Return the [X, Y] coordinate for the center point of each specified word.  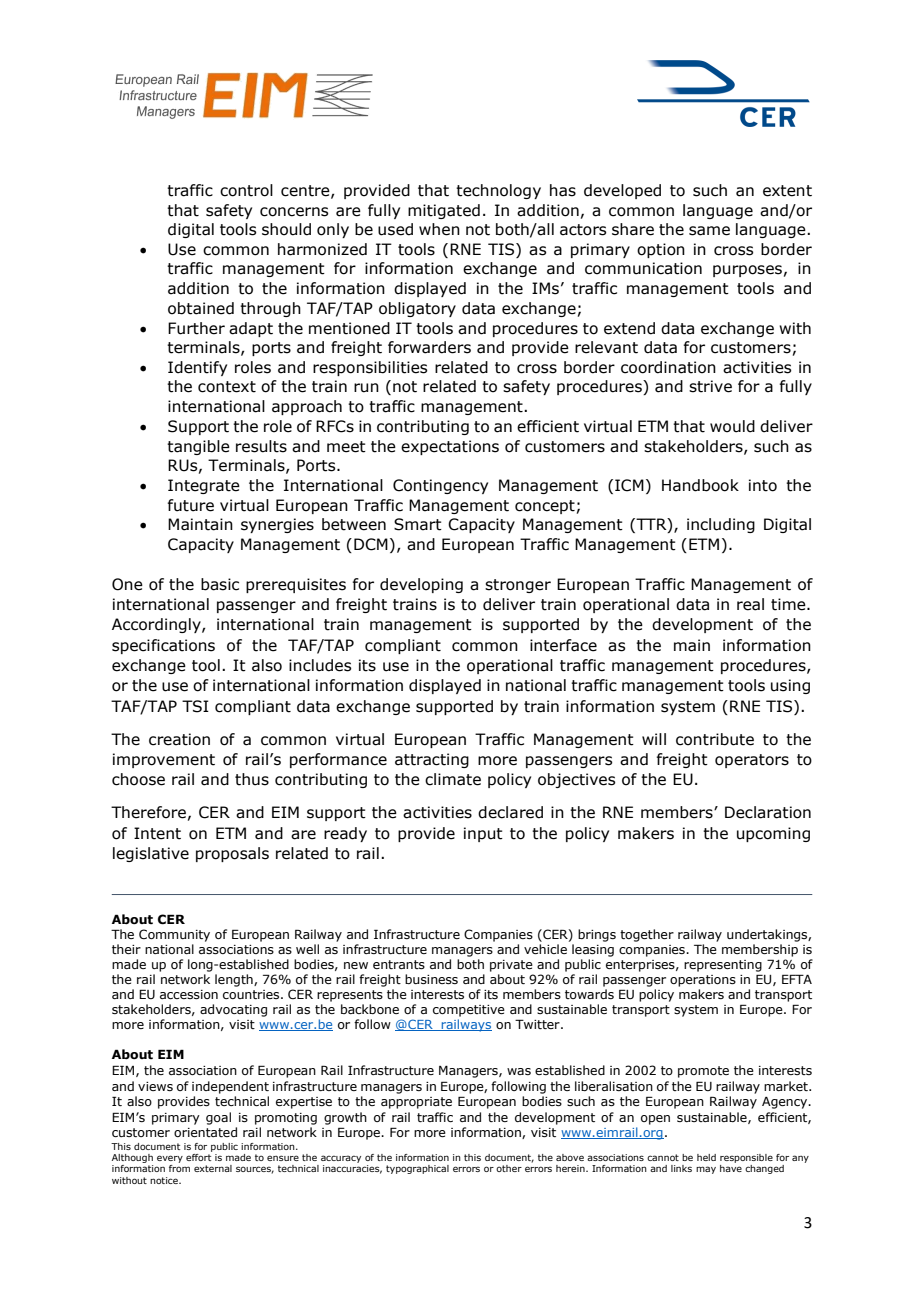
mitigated [444, 211]
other [509, 1168]
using [790, 686]
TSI [195, 706]
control [246, 190]
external [213, 1168]
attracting [432, 760]
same [709, 231]
